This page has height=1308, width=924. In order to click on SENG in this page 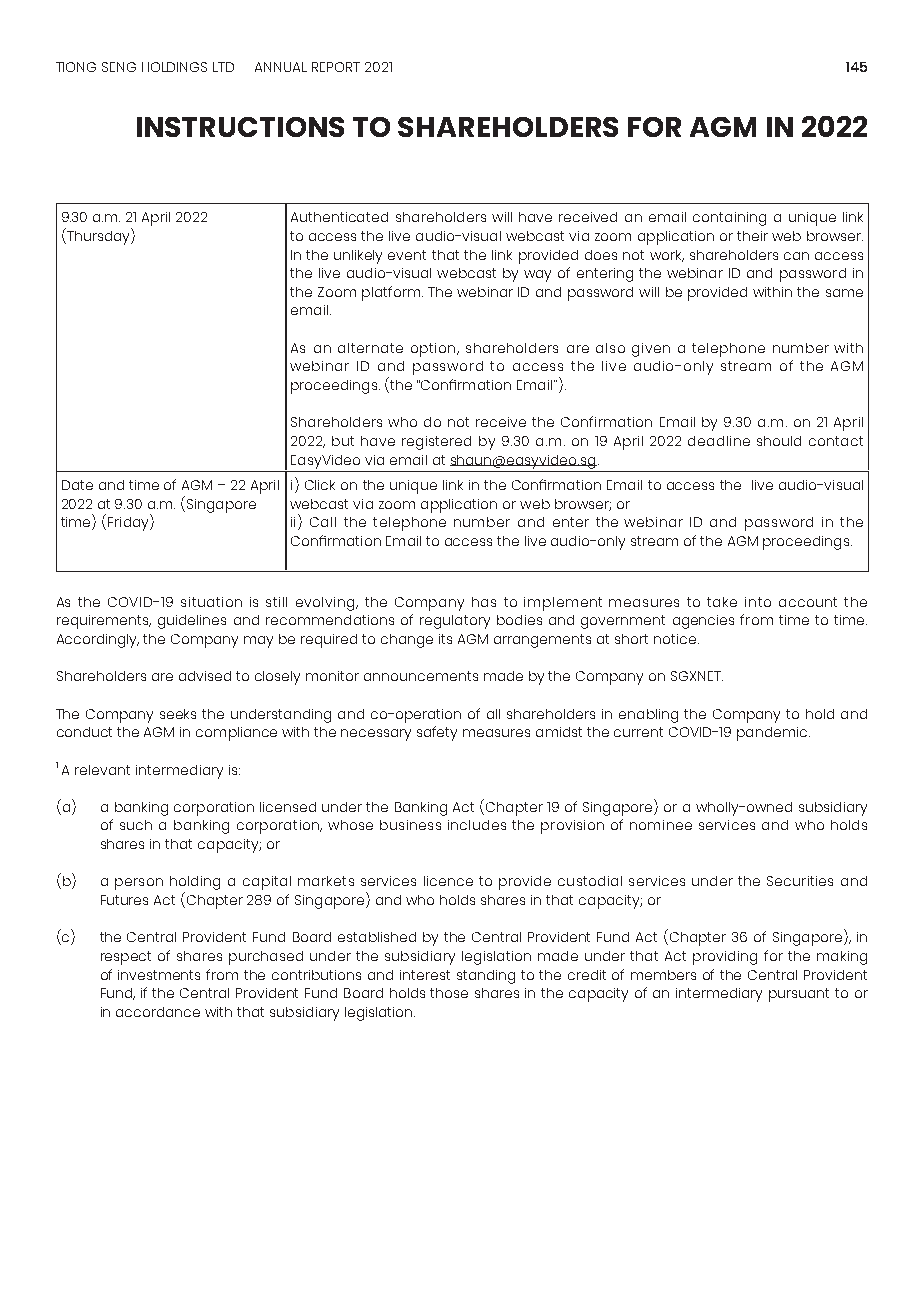, I will do `click(119, 67)`.
